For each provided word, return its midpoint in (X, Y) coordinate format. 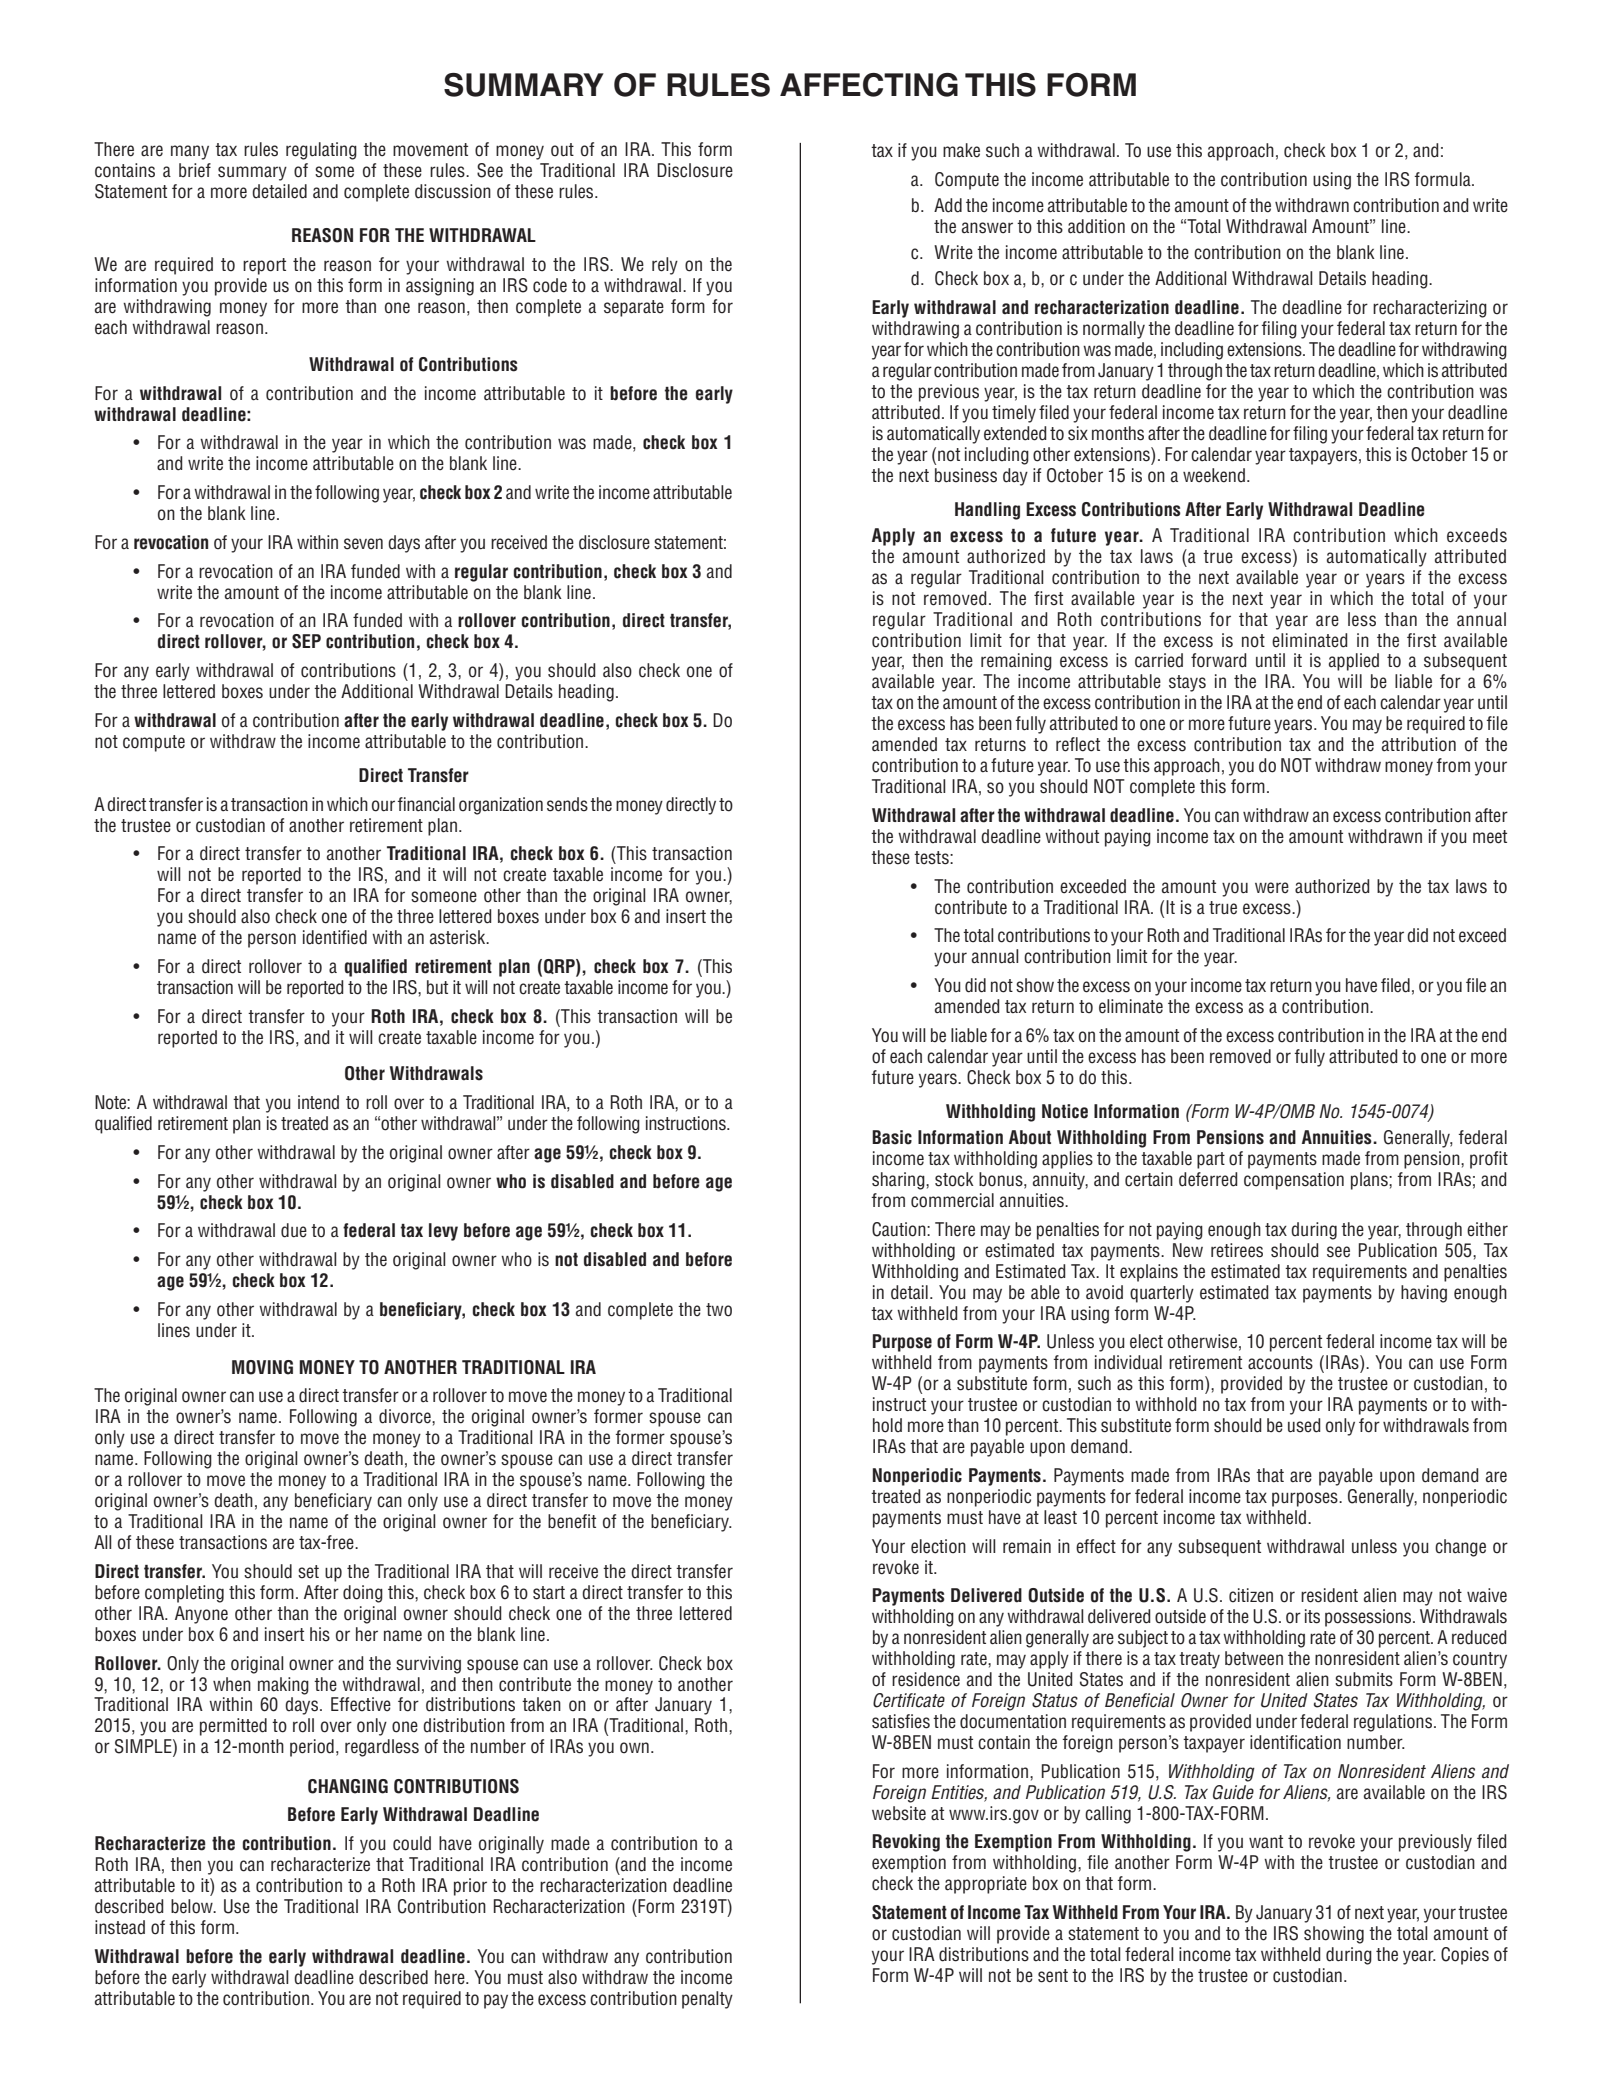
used (1304, 1425)
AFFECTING (869, 85)
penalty (707, 2000)
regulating (321, 151)
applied (1354, 662)
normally (1114, 330)
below (193, 1906)
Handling (987, 511)
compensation (1294, 1181)
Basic (892, 1137)
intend (318, 1102)
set (308, 1572)
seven (363, 544)
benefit (572, 1521)
